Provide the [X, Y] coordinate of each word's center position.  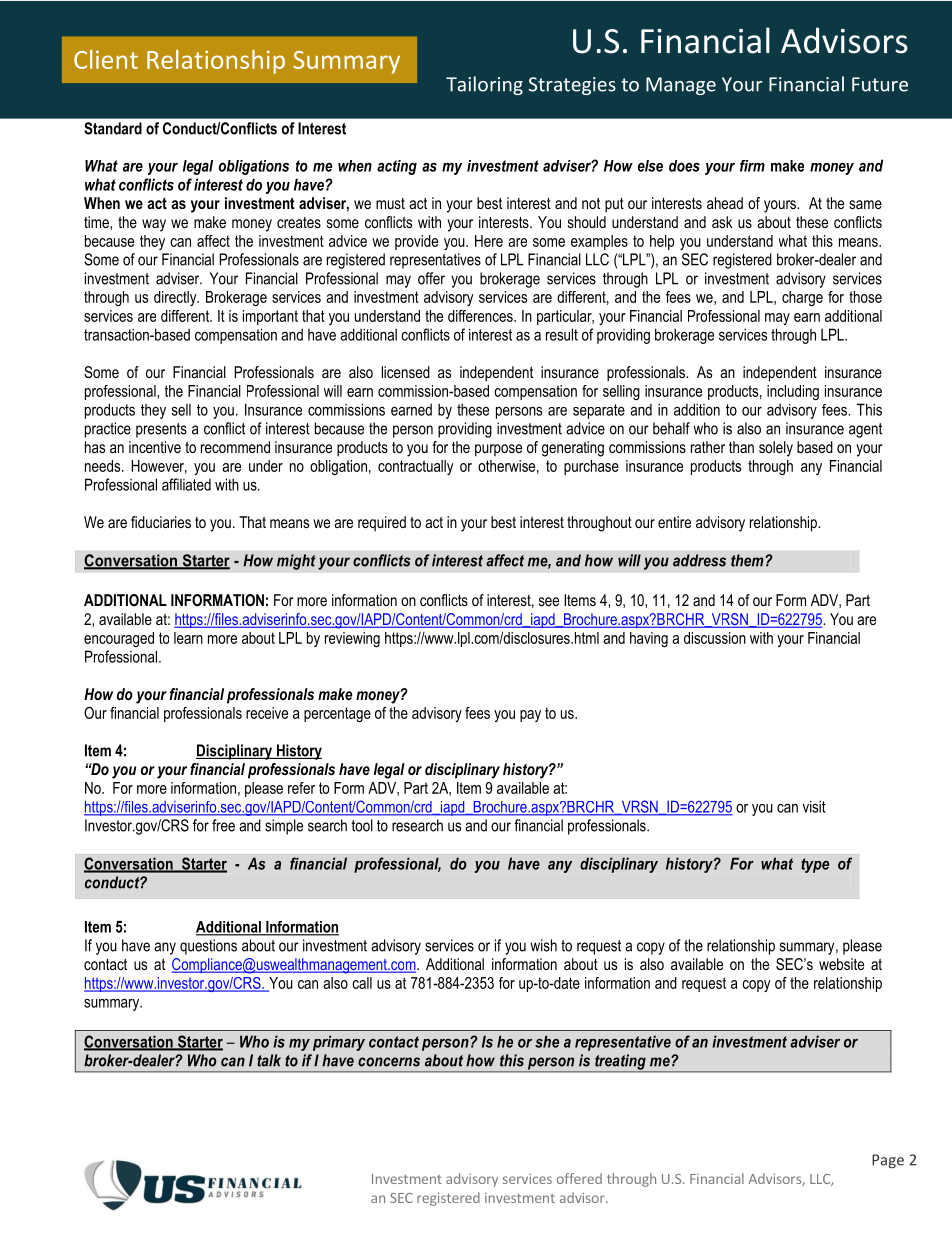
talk [269, 1060]
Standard [113, 128]
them [748, 560]
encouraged [119, 639]
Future [880, 84]
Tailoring [484, 85]
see [549, 601]
